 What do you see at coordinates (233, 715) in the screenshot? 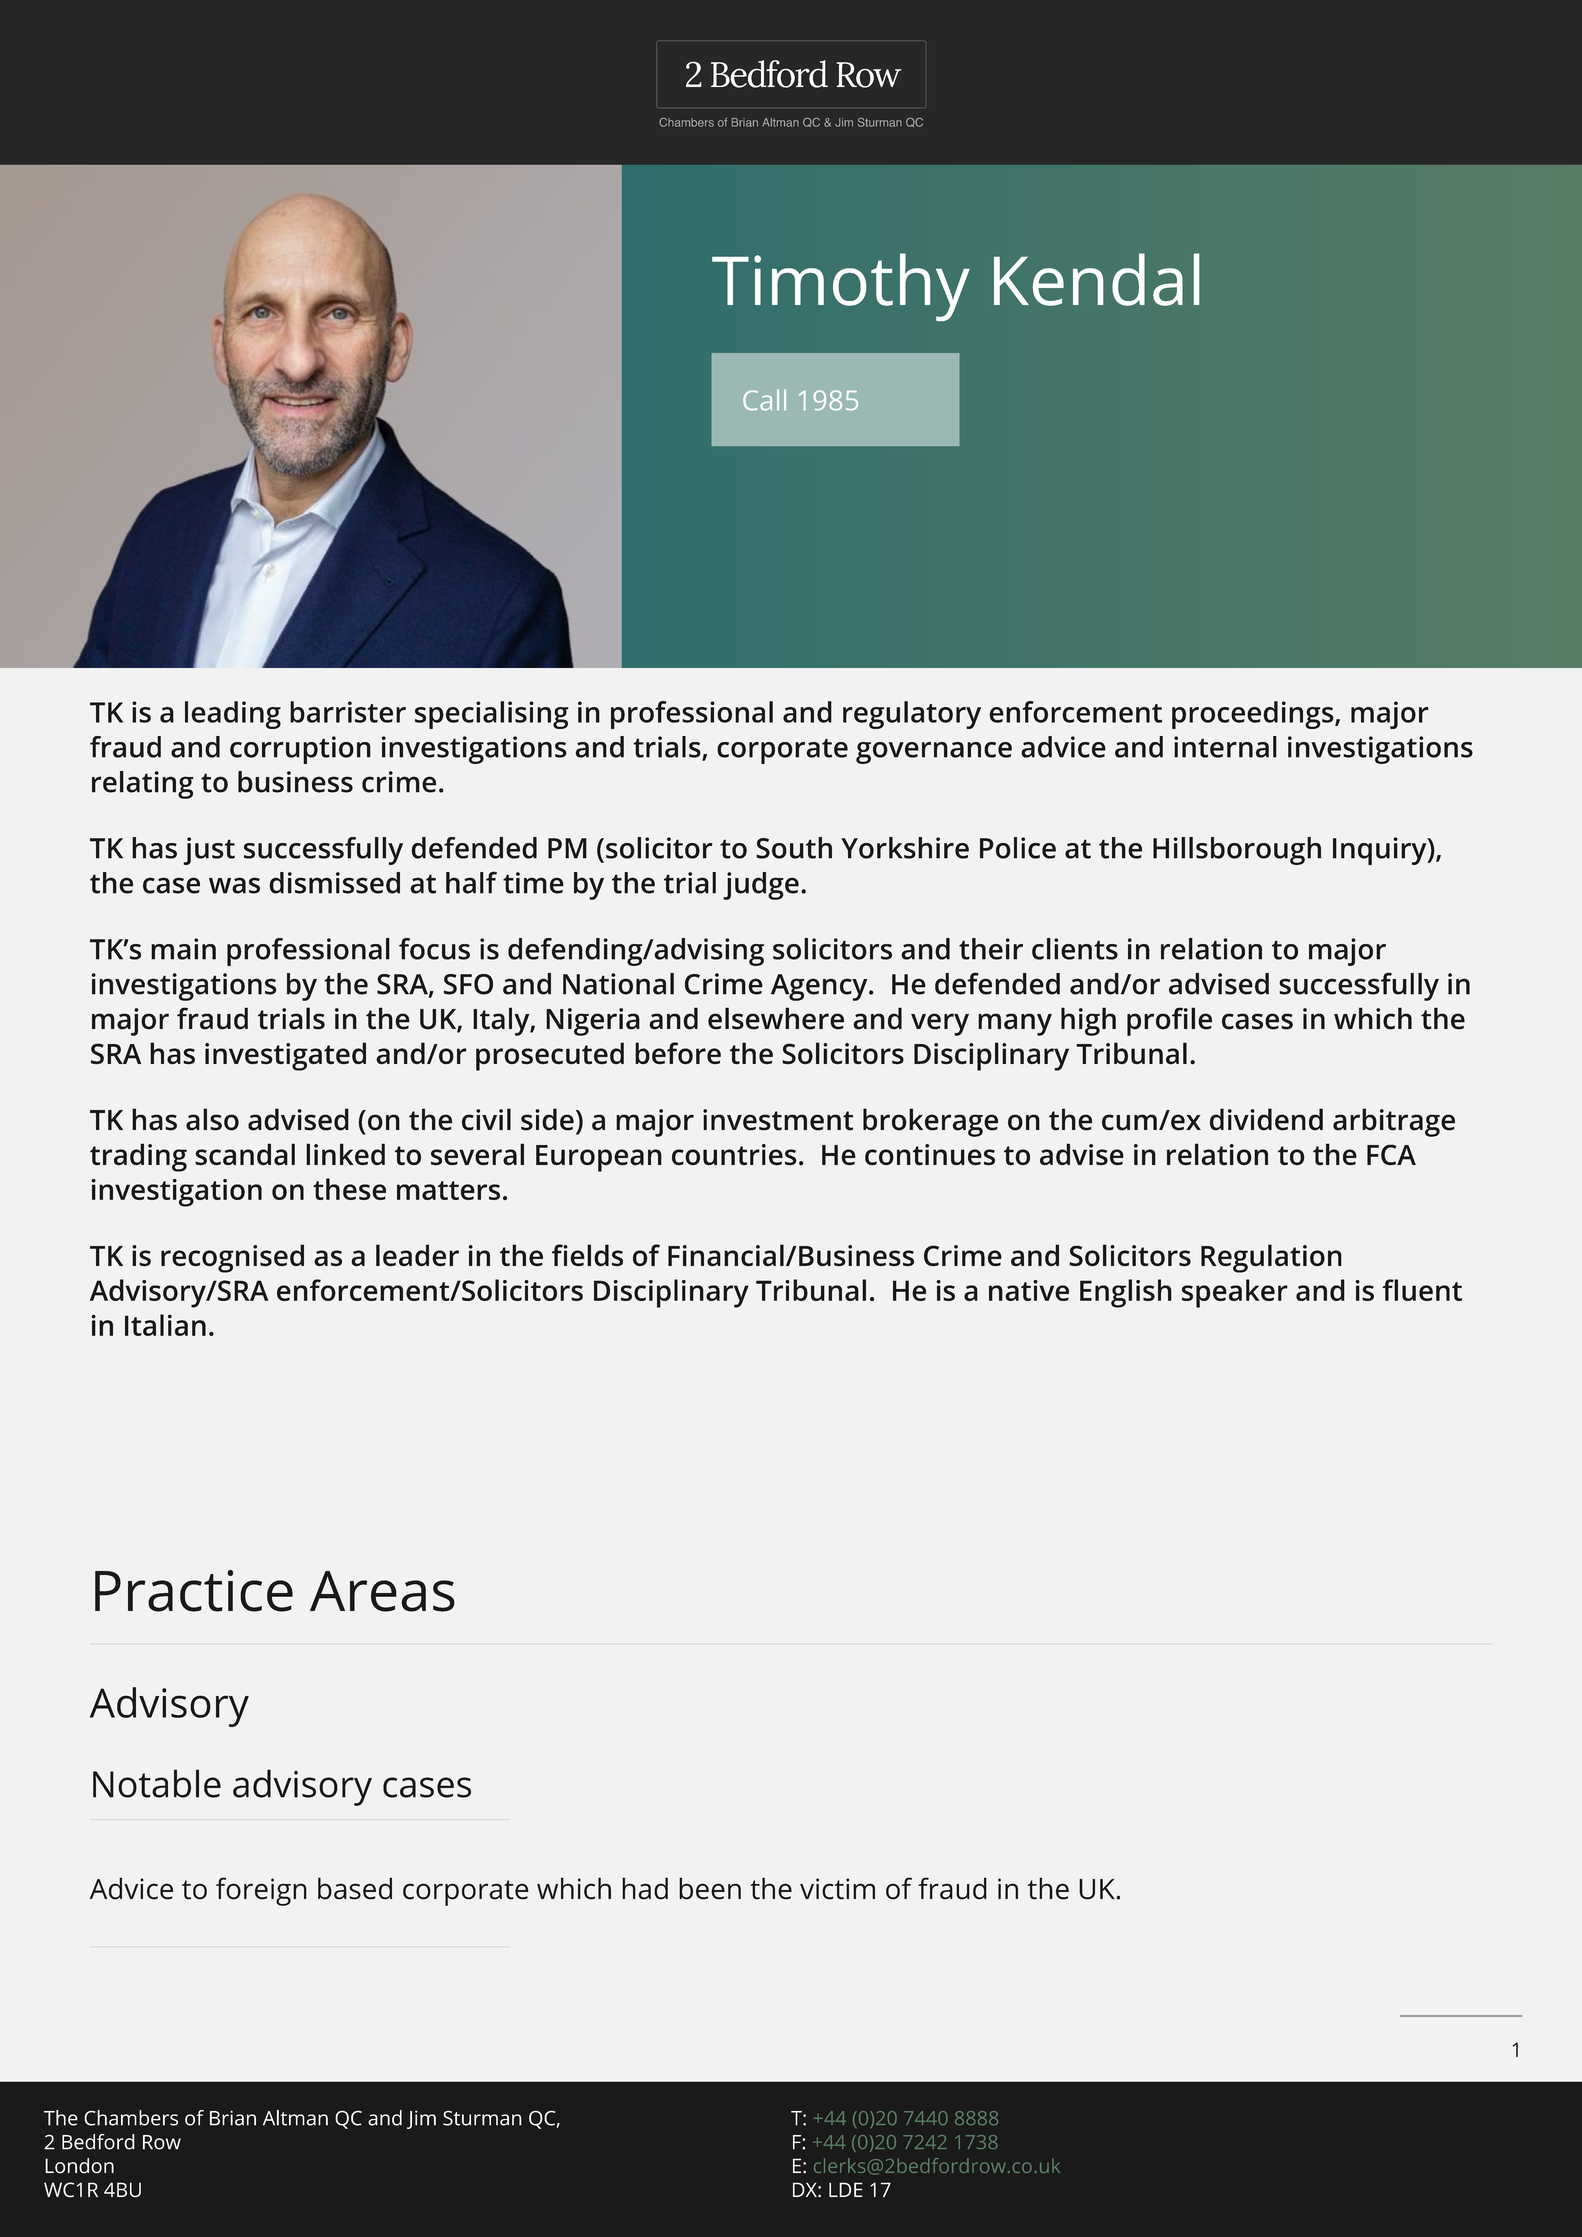
I see `leading` at bounding box center [233, 715].
